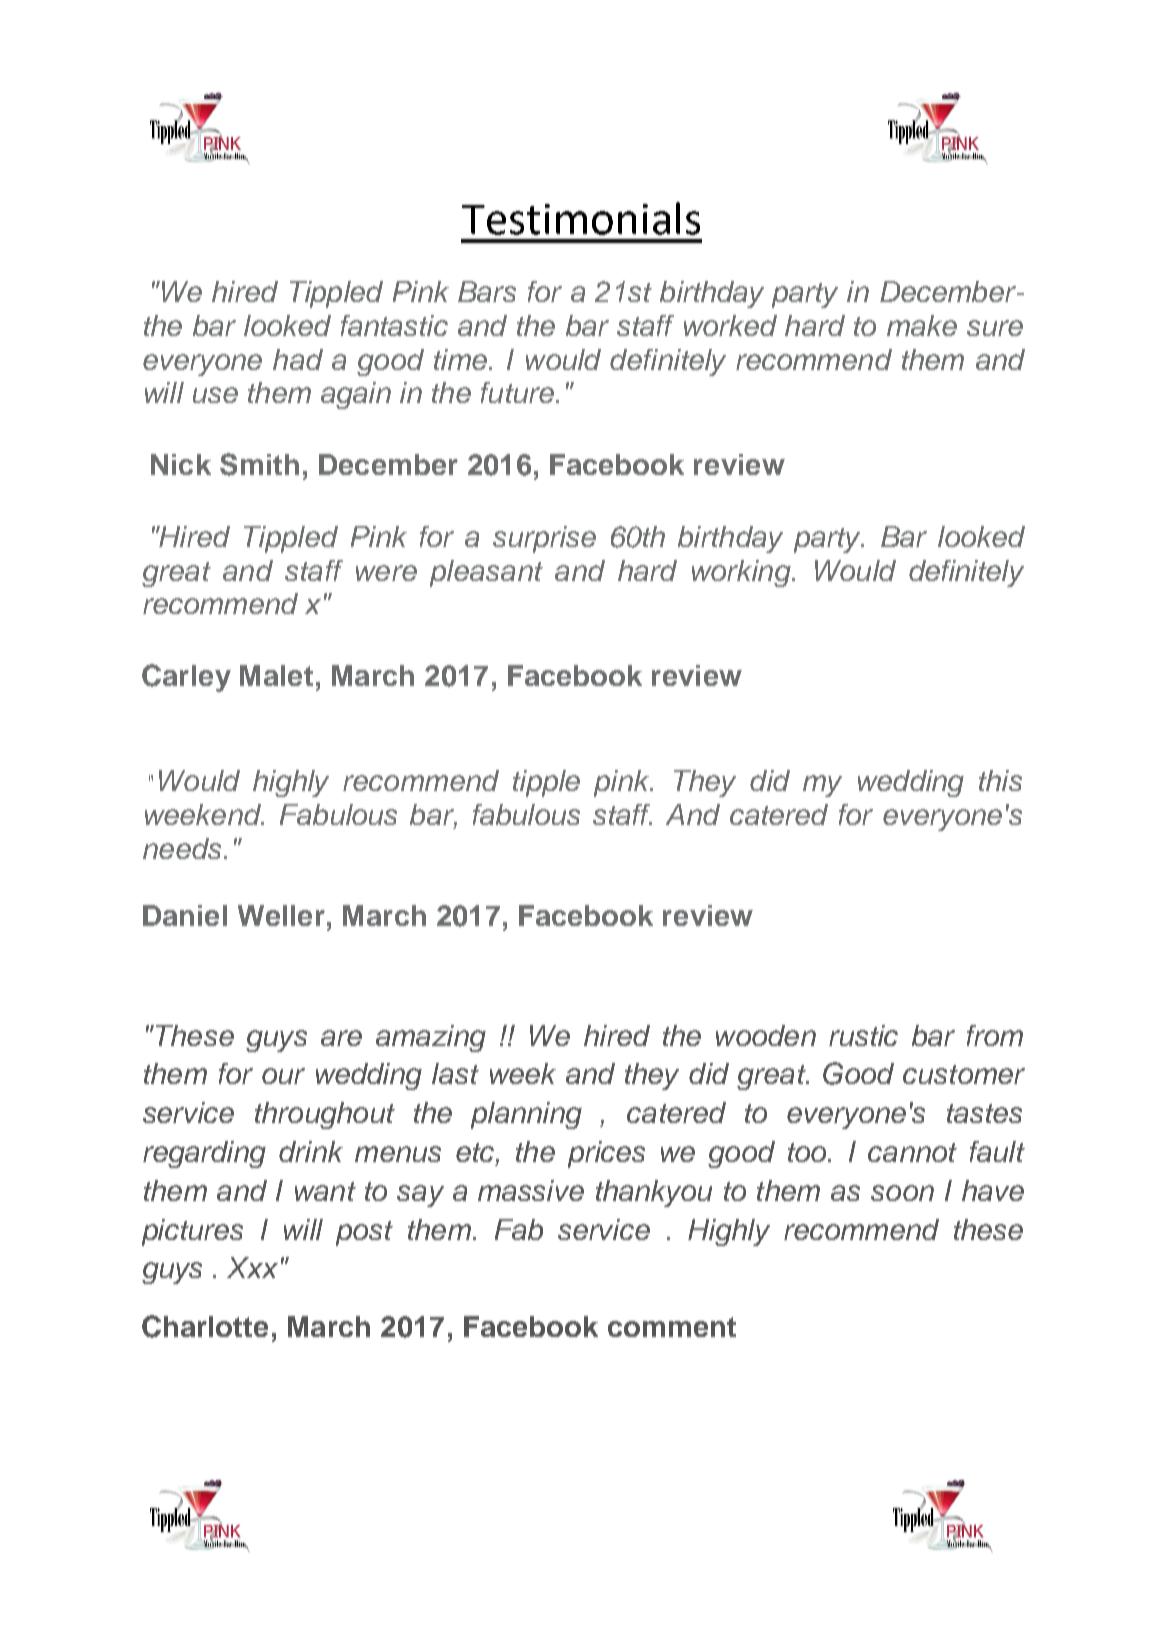 The height and width of the screenshot is (1646, 1164). What do you see at coordinates (863, 1035) in the screenshot?
I see `rustic` at bounding box center [863, 1035].
